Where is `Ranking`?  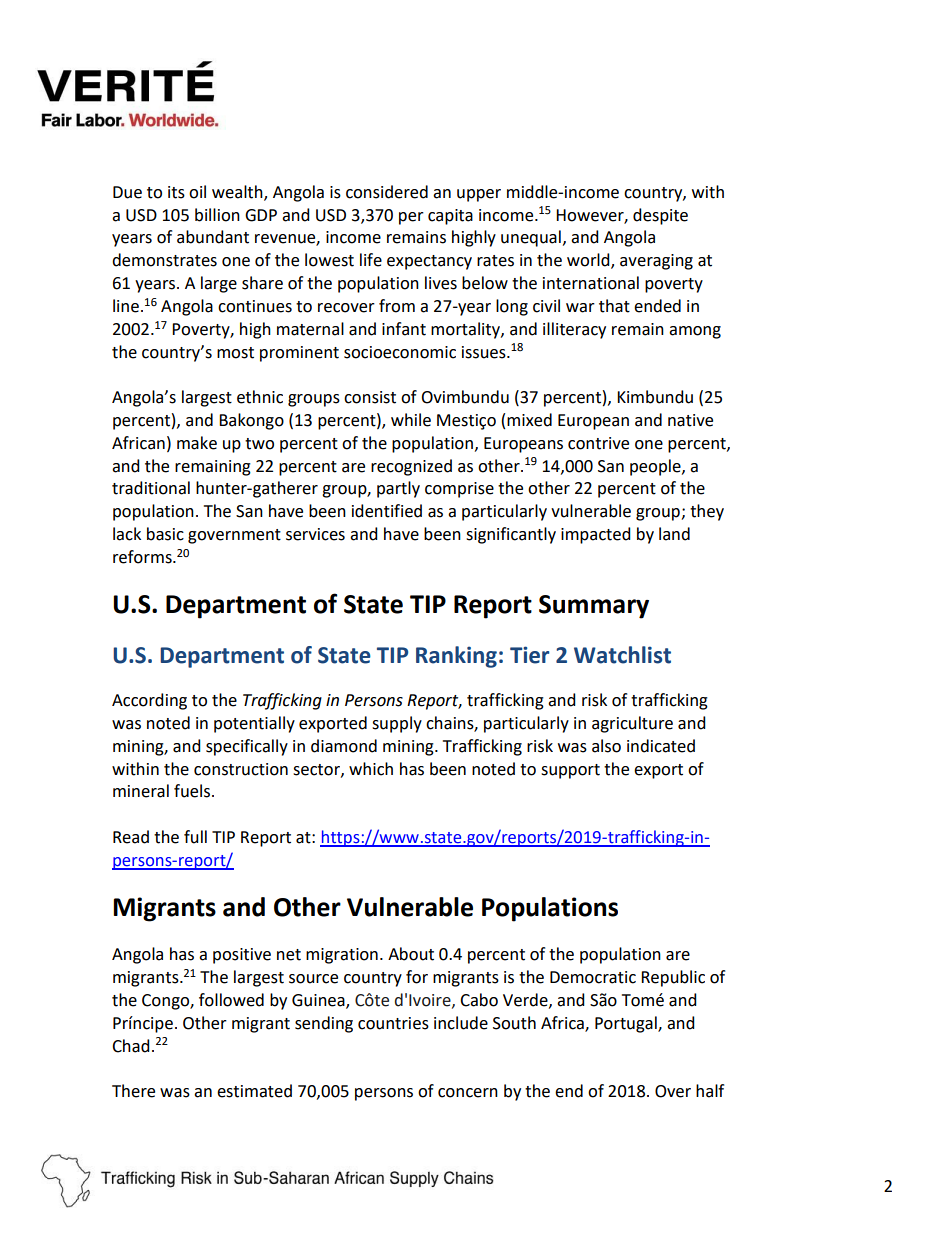 Ranking is located at coordinates (456, 657).
